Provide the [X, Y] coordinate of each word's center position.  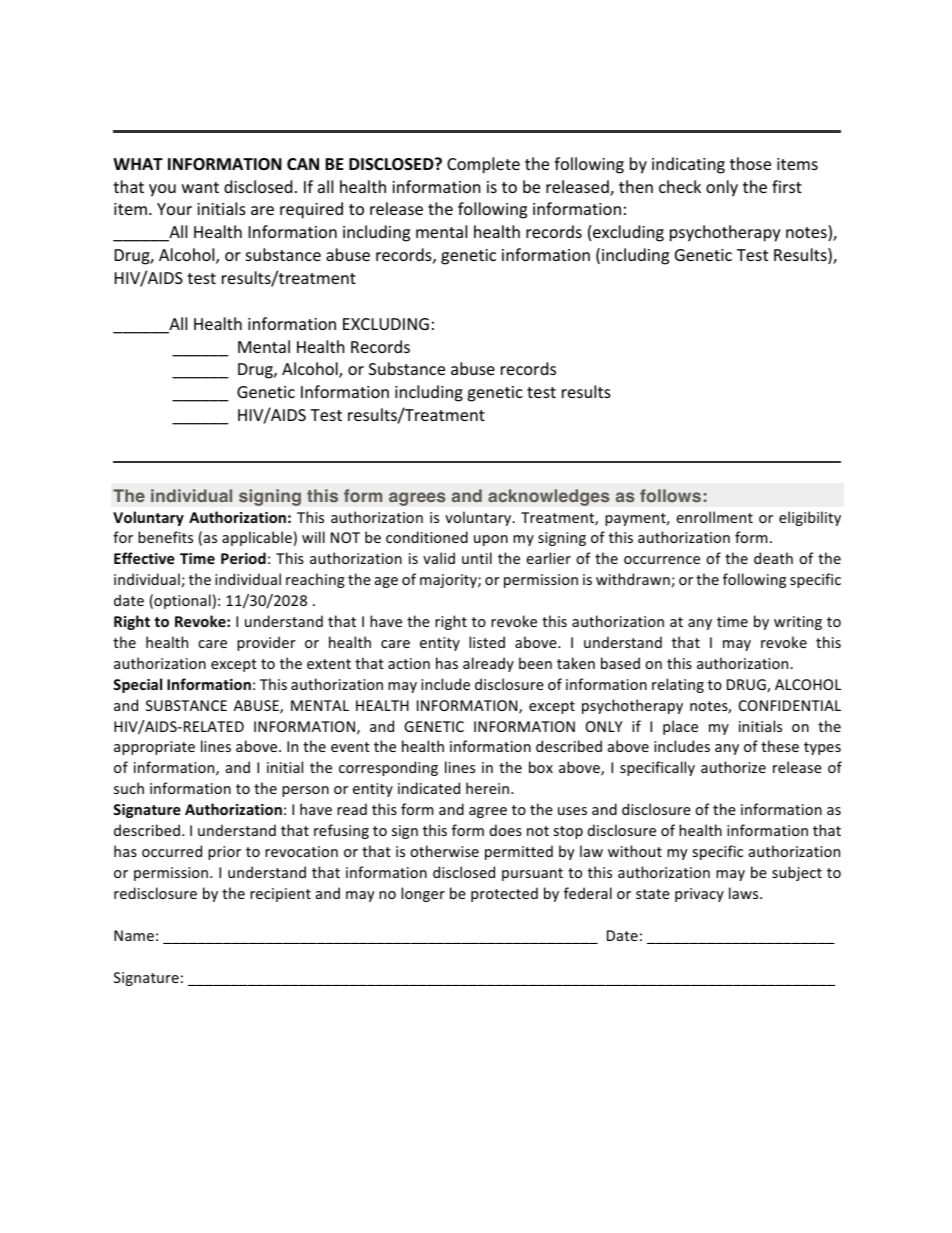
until [477, 558]
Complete [483, 165]
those [750, 163]
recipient [280, 895]
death [773, 558]
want [200, 187]
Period [243, 558]
